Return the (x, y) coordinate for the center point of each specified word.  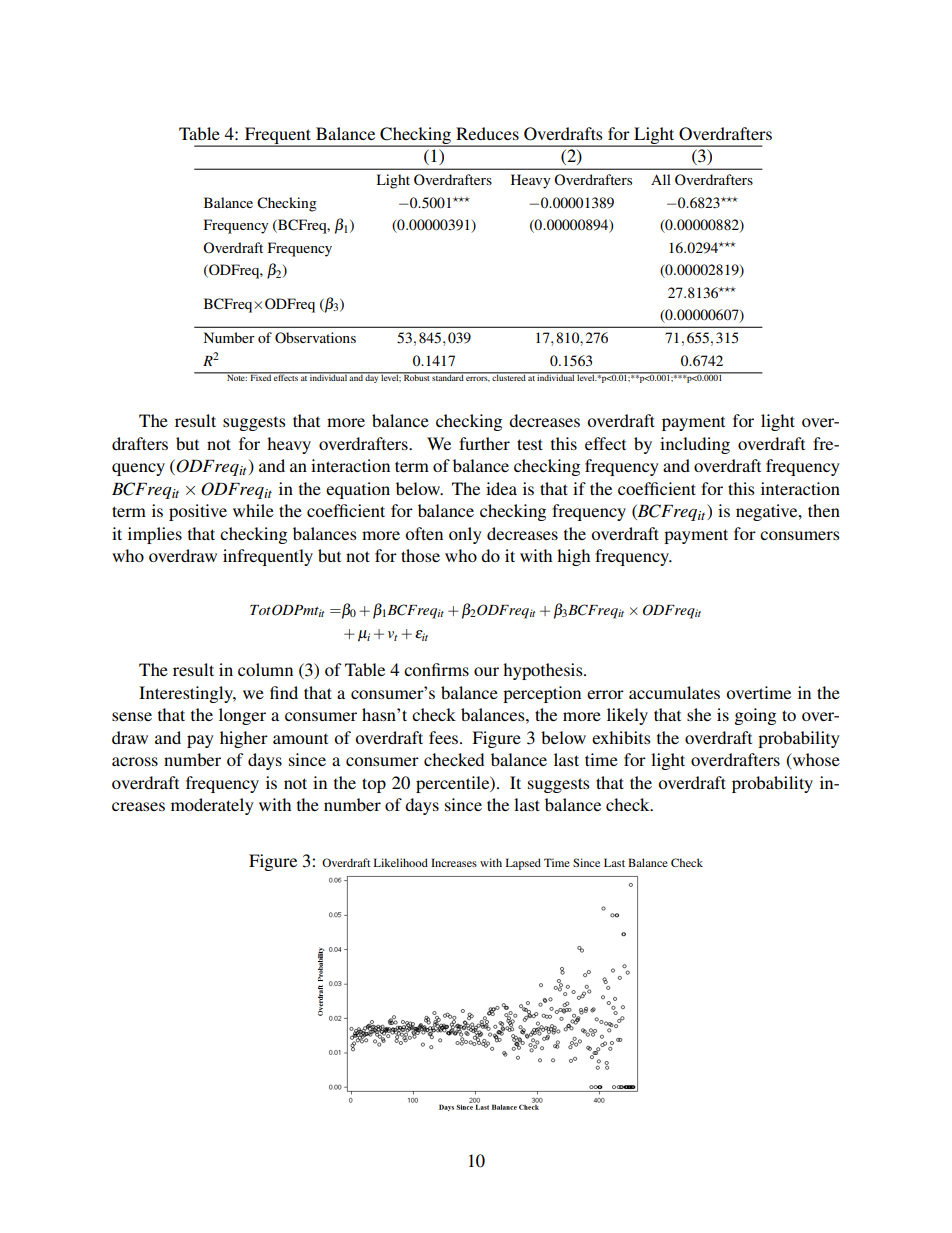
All (661, 179)
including (695, 445)
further (484, 443)
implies (155, 535)
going (755, 716)
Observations (315, 338)
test (530, 444)
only (465, 535)
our (486, 671)
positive (198, 512)
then (824, 510)
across (135, 761)
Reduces (487, 133)
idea (501, 488)
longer (242, 716)
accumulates (674, 692)
